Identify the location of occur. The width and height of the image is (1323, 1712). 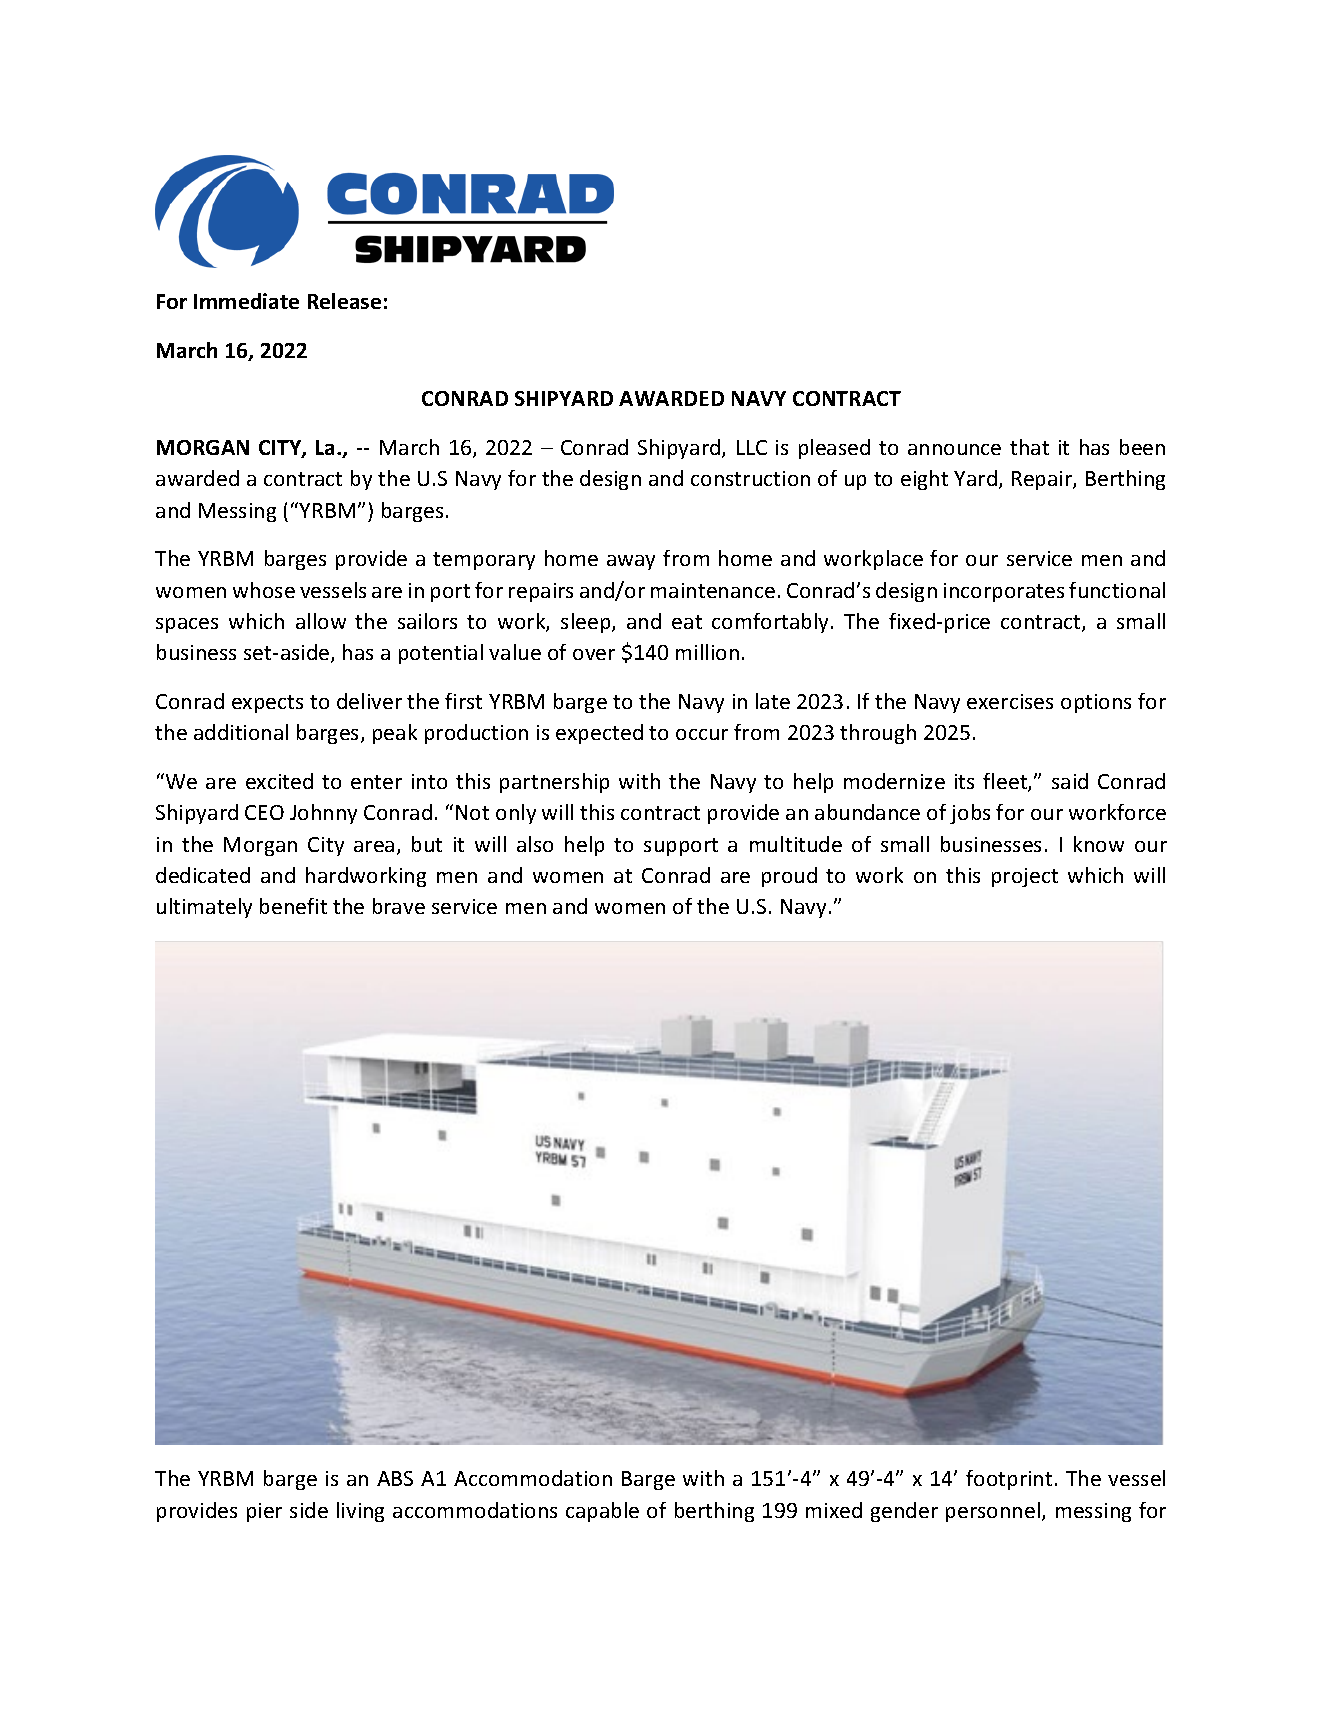
(702, 734).
